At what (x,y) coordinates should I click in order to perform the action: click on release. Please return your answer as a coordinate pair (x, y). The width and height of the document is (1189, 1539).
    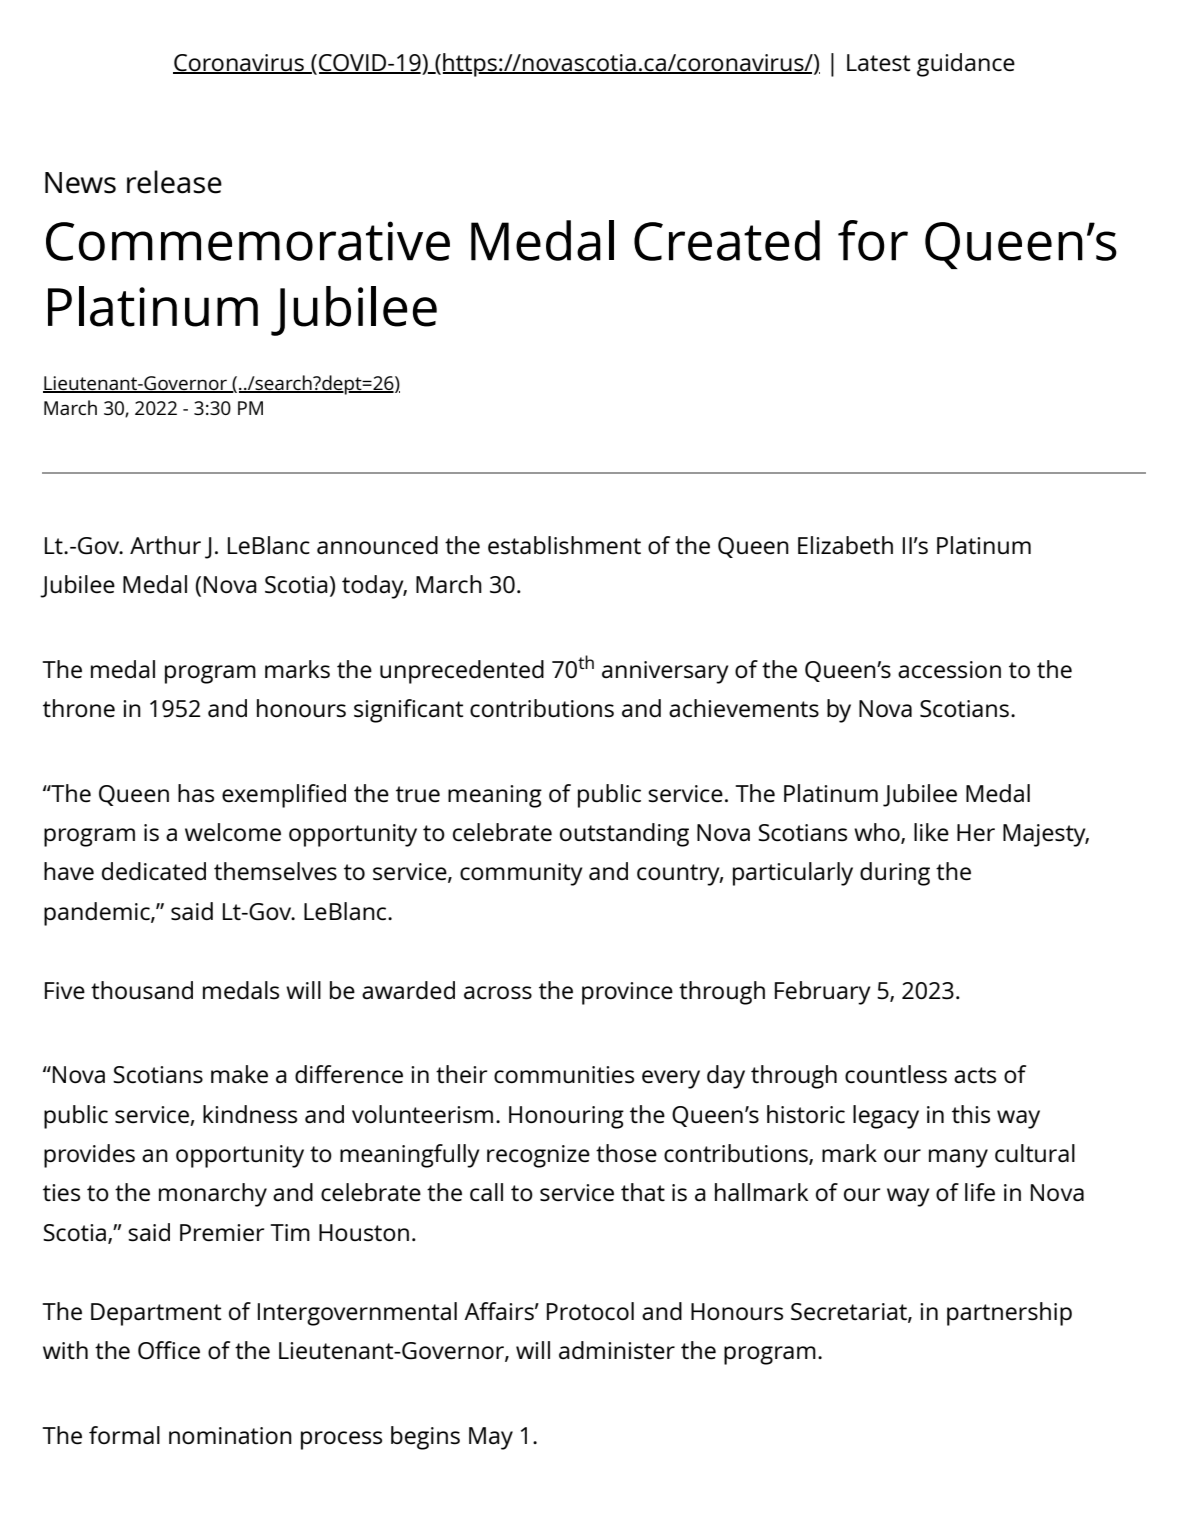
    Looking at the image, I should click on (174, 182).
